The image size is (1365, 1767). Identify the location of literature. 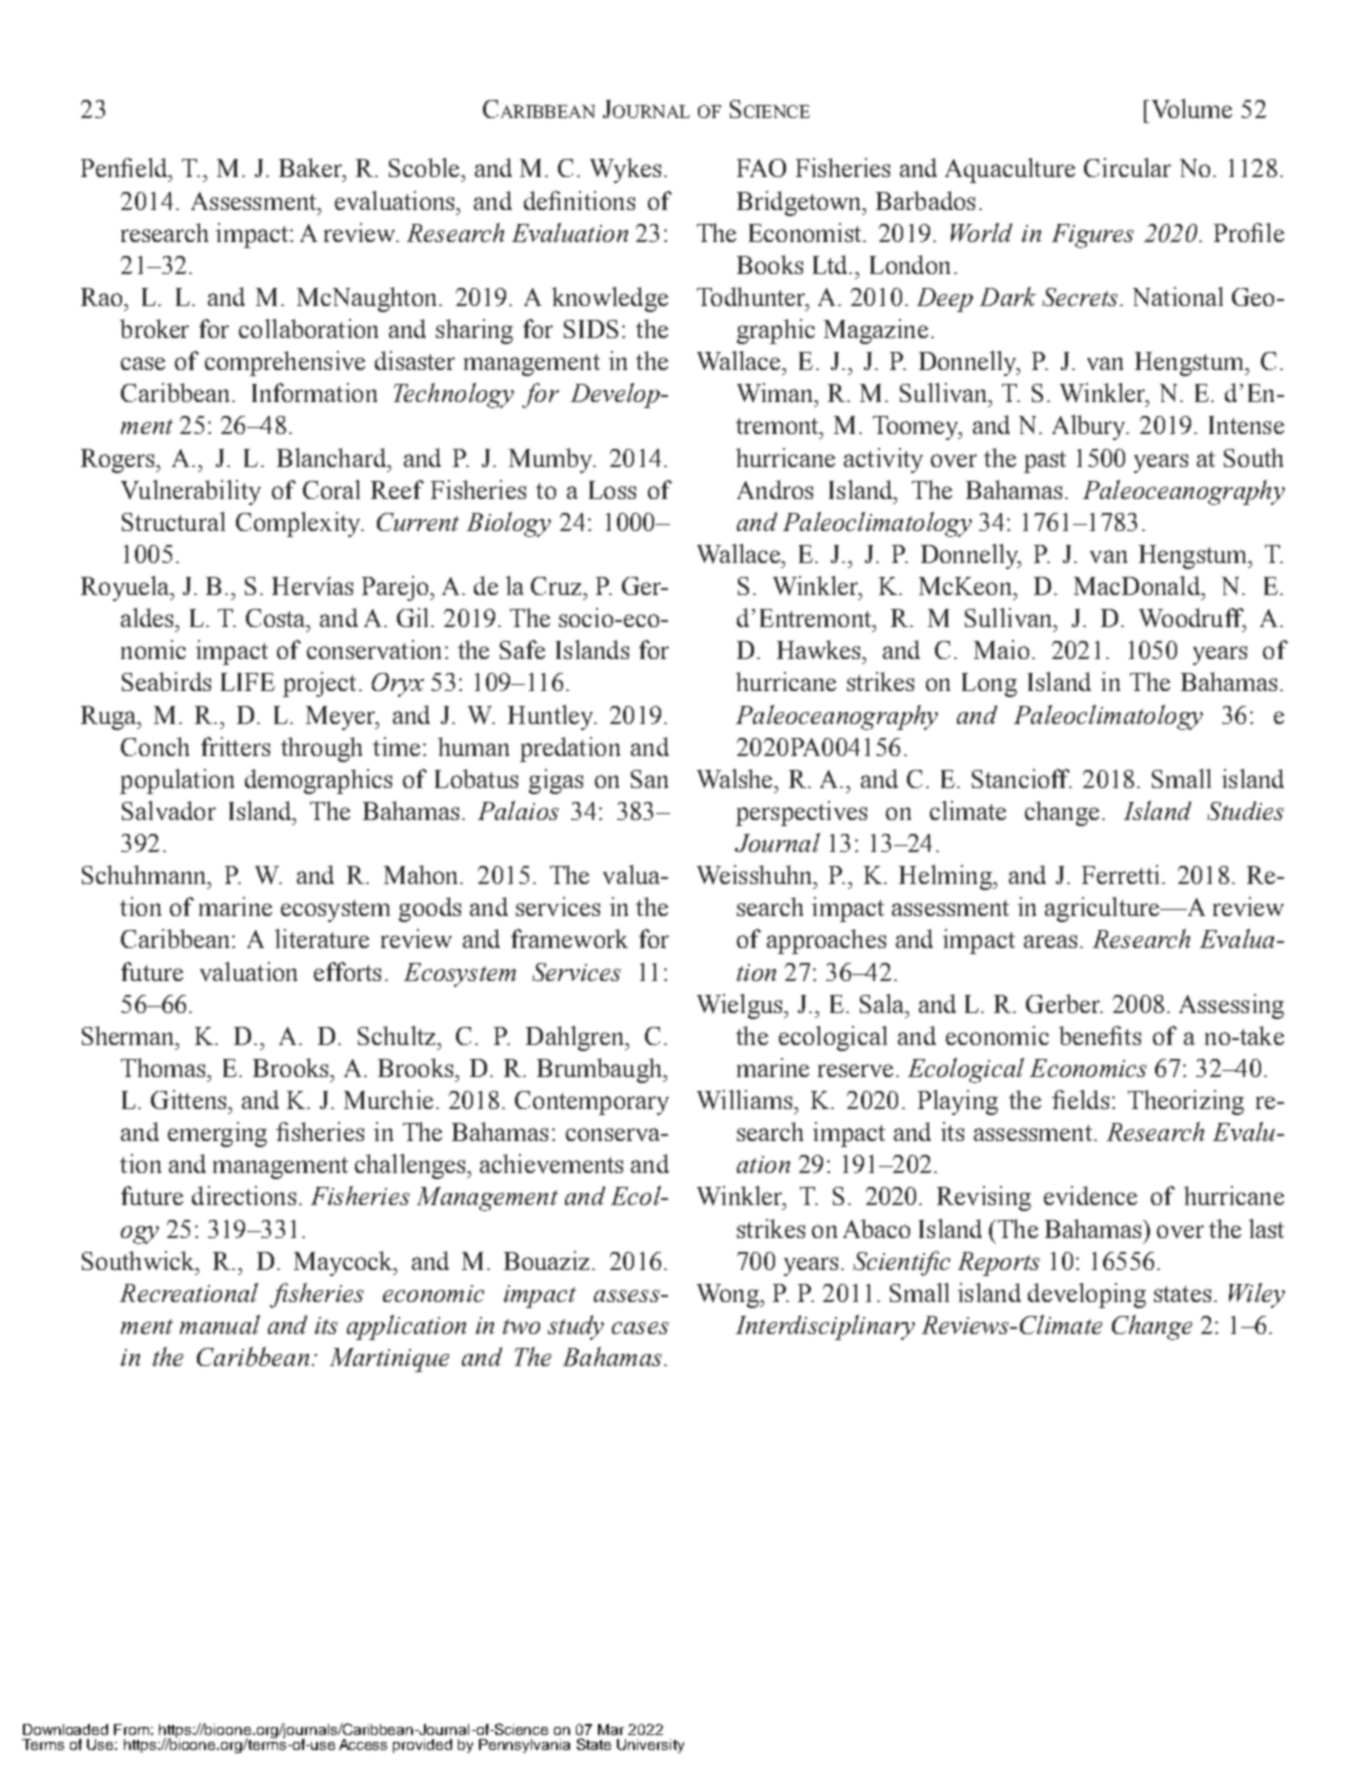
(322, 938).
